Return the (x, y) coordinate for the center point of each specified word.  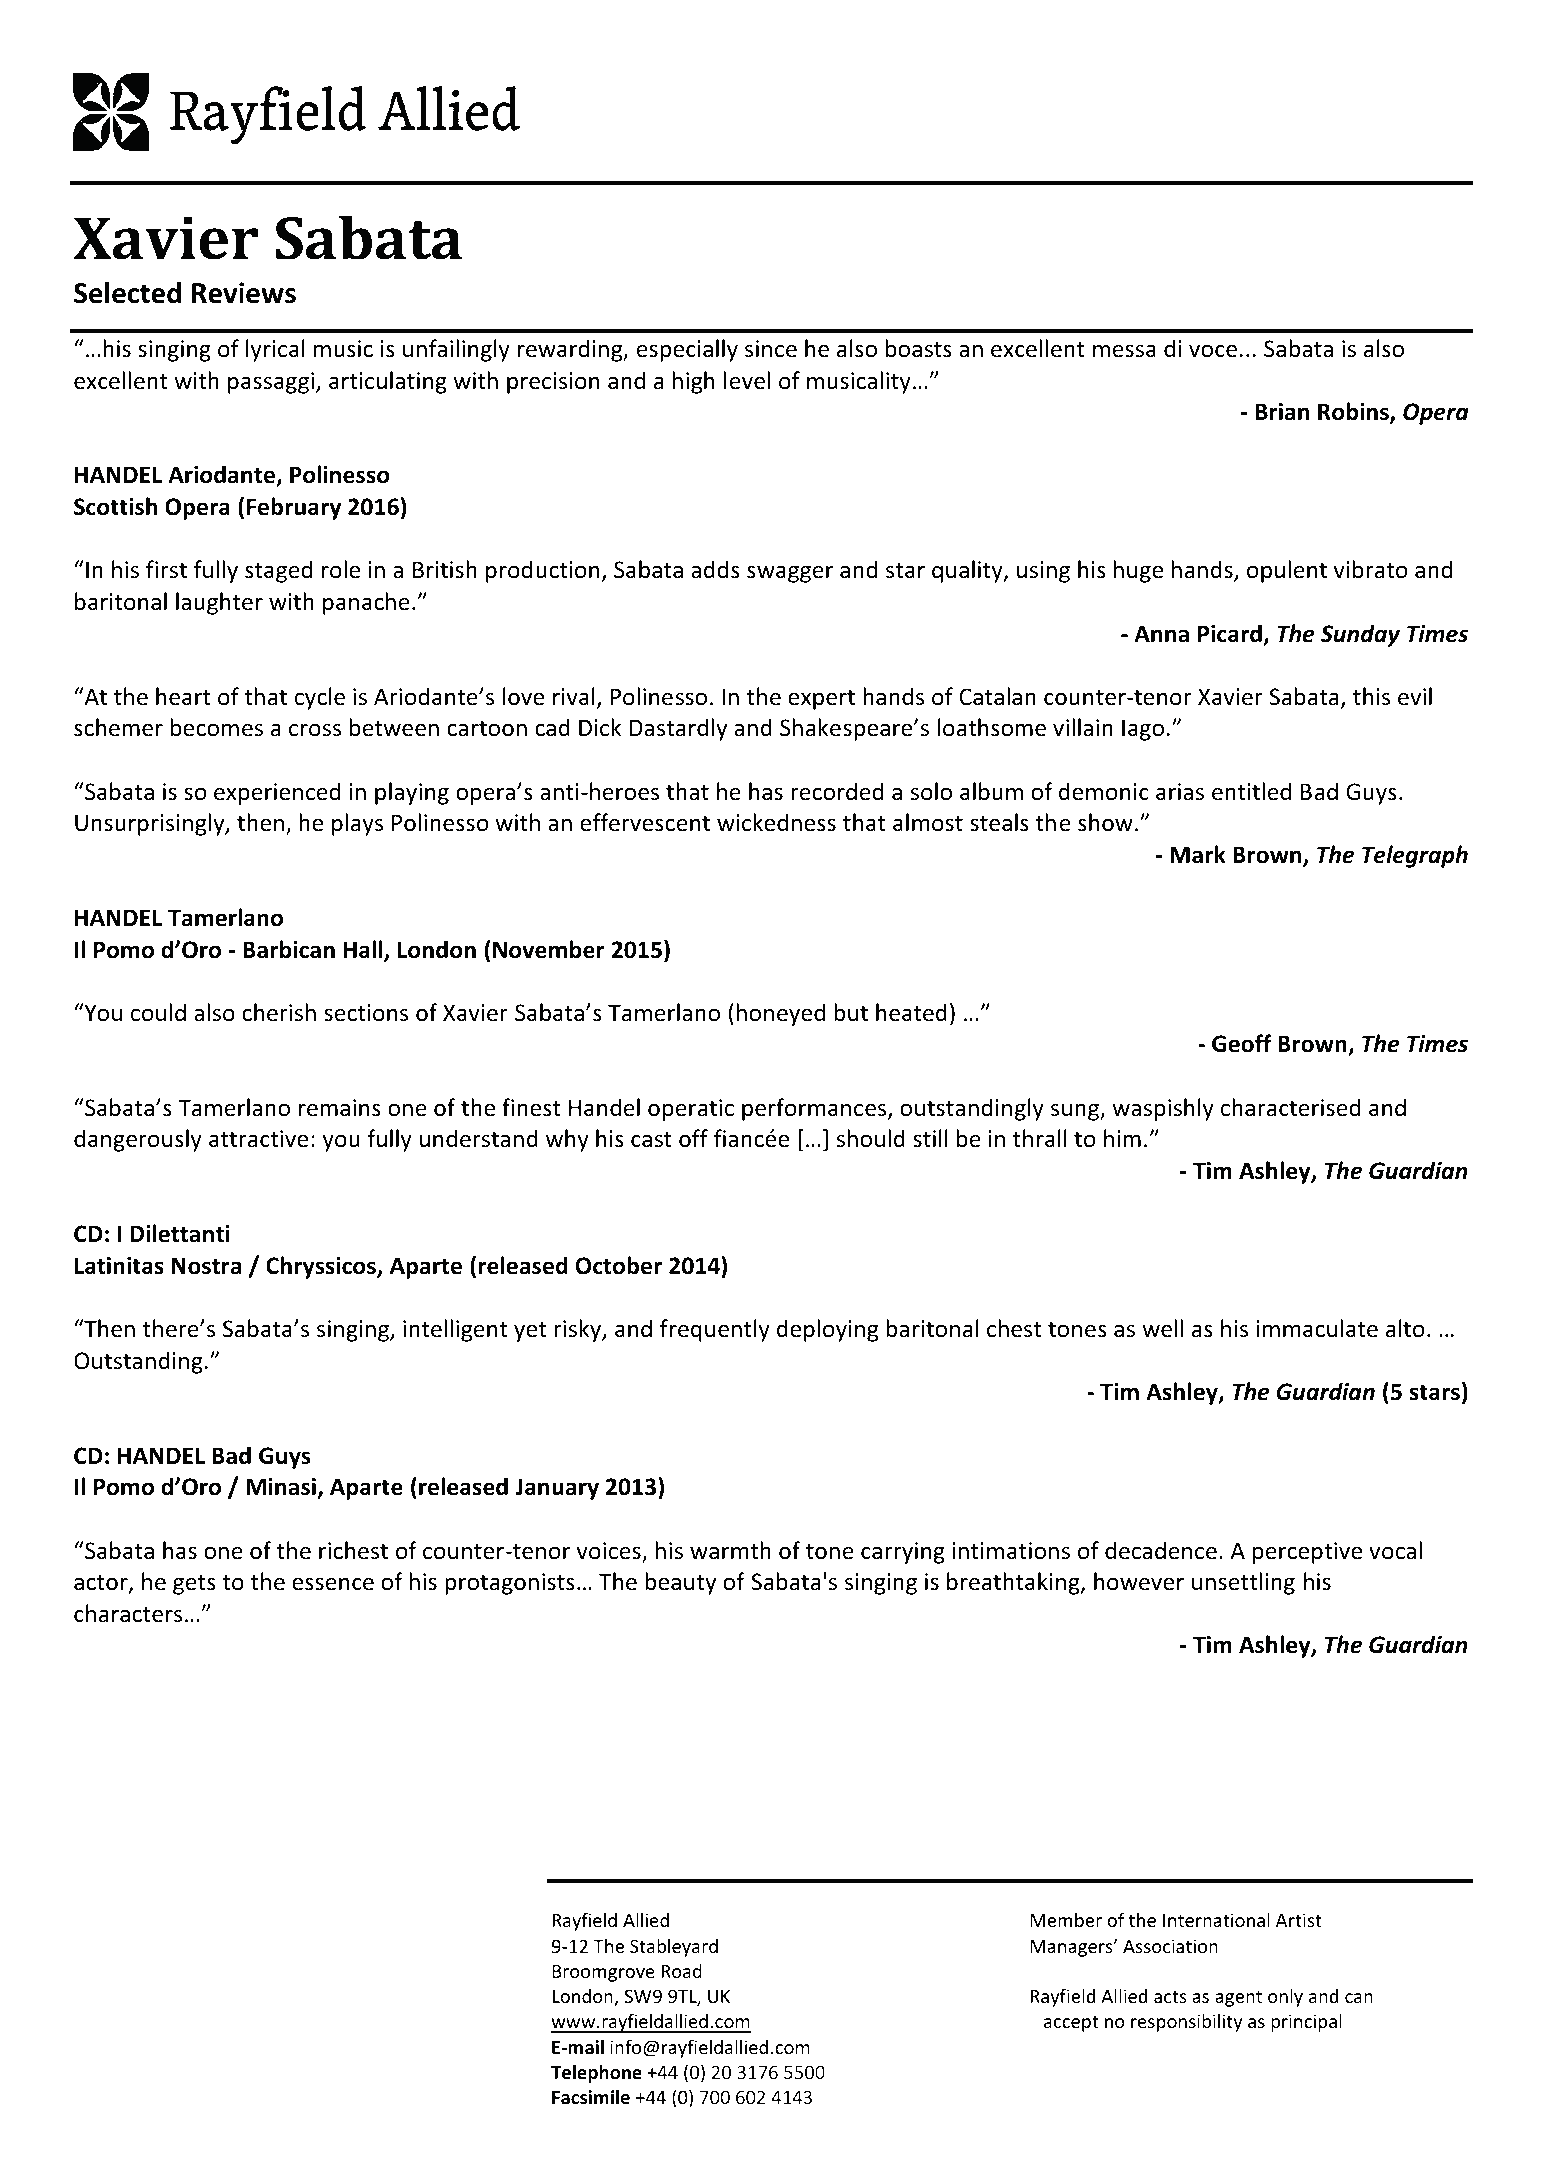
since (771, 349)
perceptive (1307, 1553)
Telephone (596, 2074)
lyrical (275, 350)
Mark (1198, 854)
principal (1306, 2023)
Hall (364, 950)
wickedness (776, 822)
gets (194, 1585)
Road (681, 1971)
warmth (730, 1550)
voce (1213, 351)
